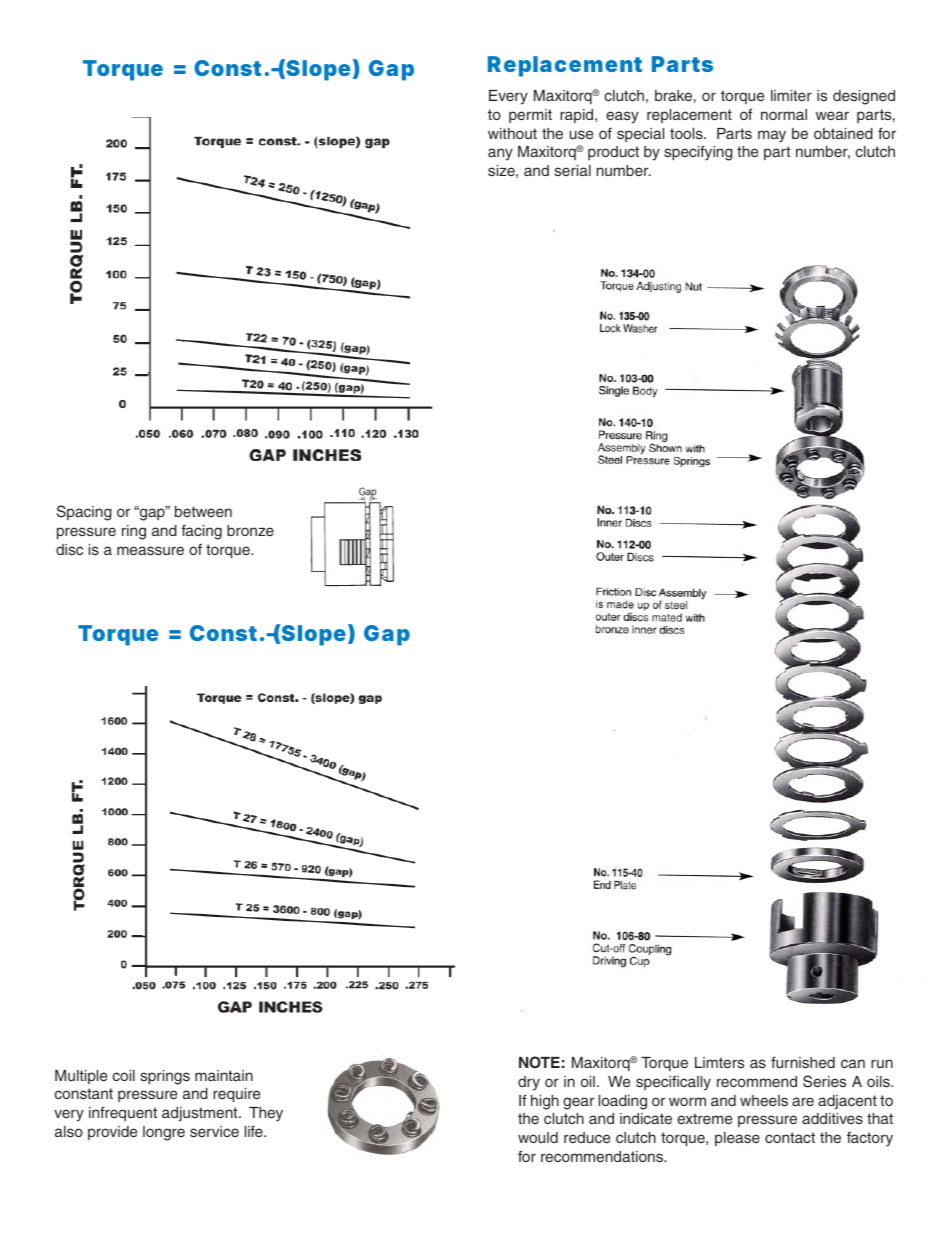  I want to click on specifying, so click(698, 153).
